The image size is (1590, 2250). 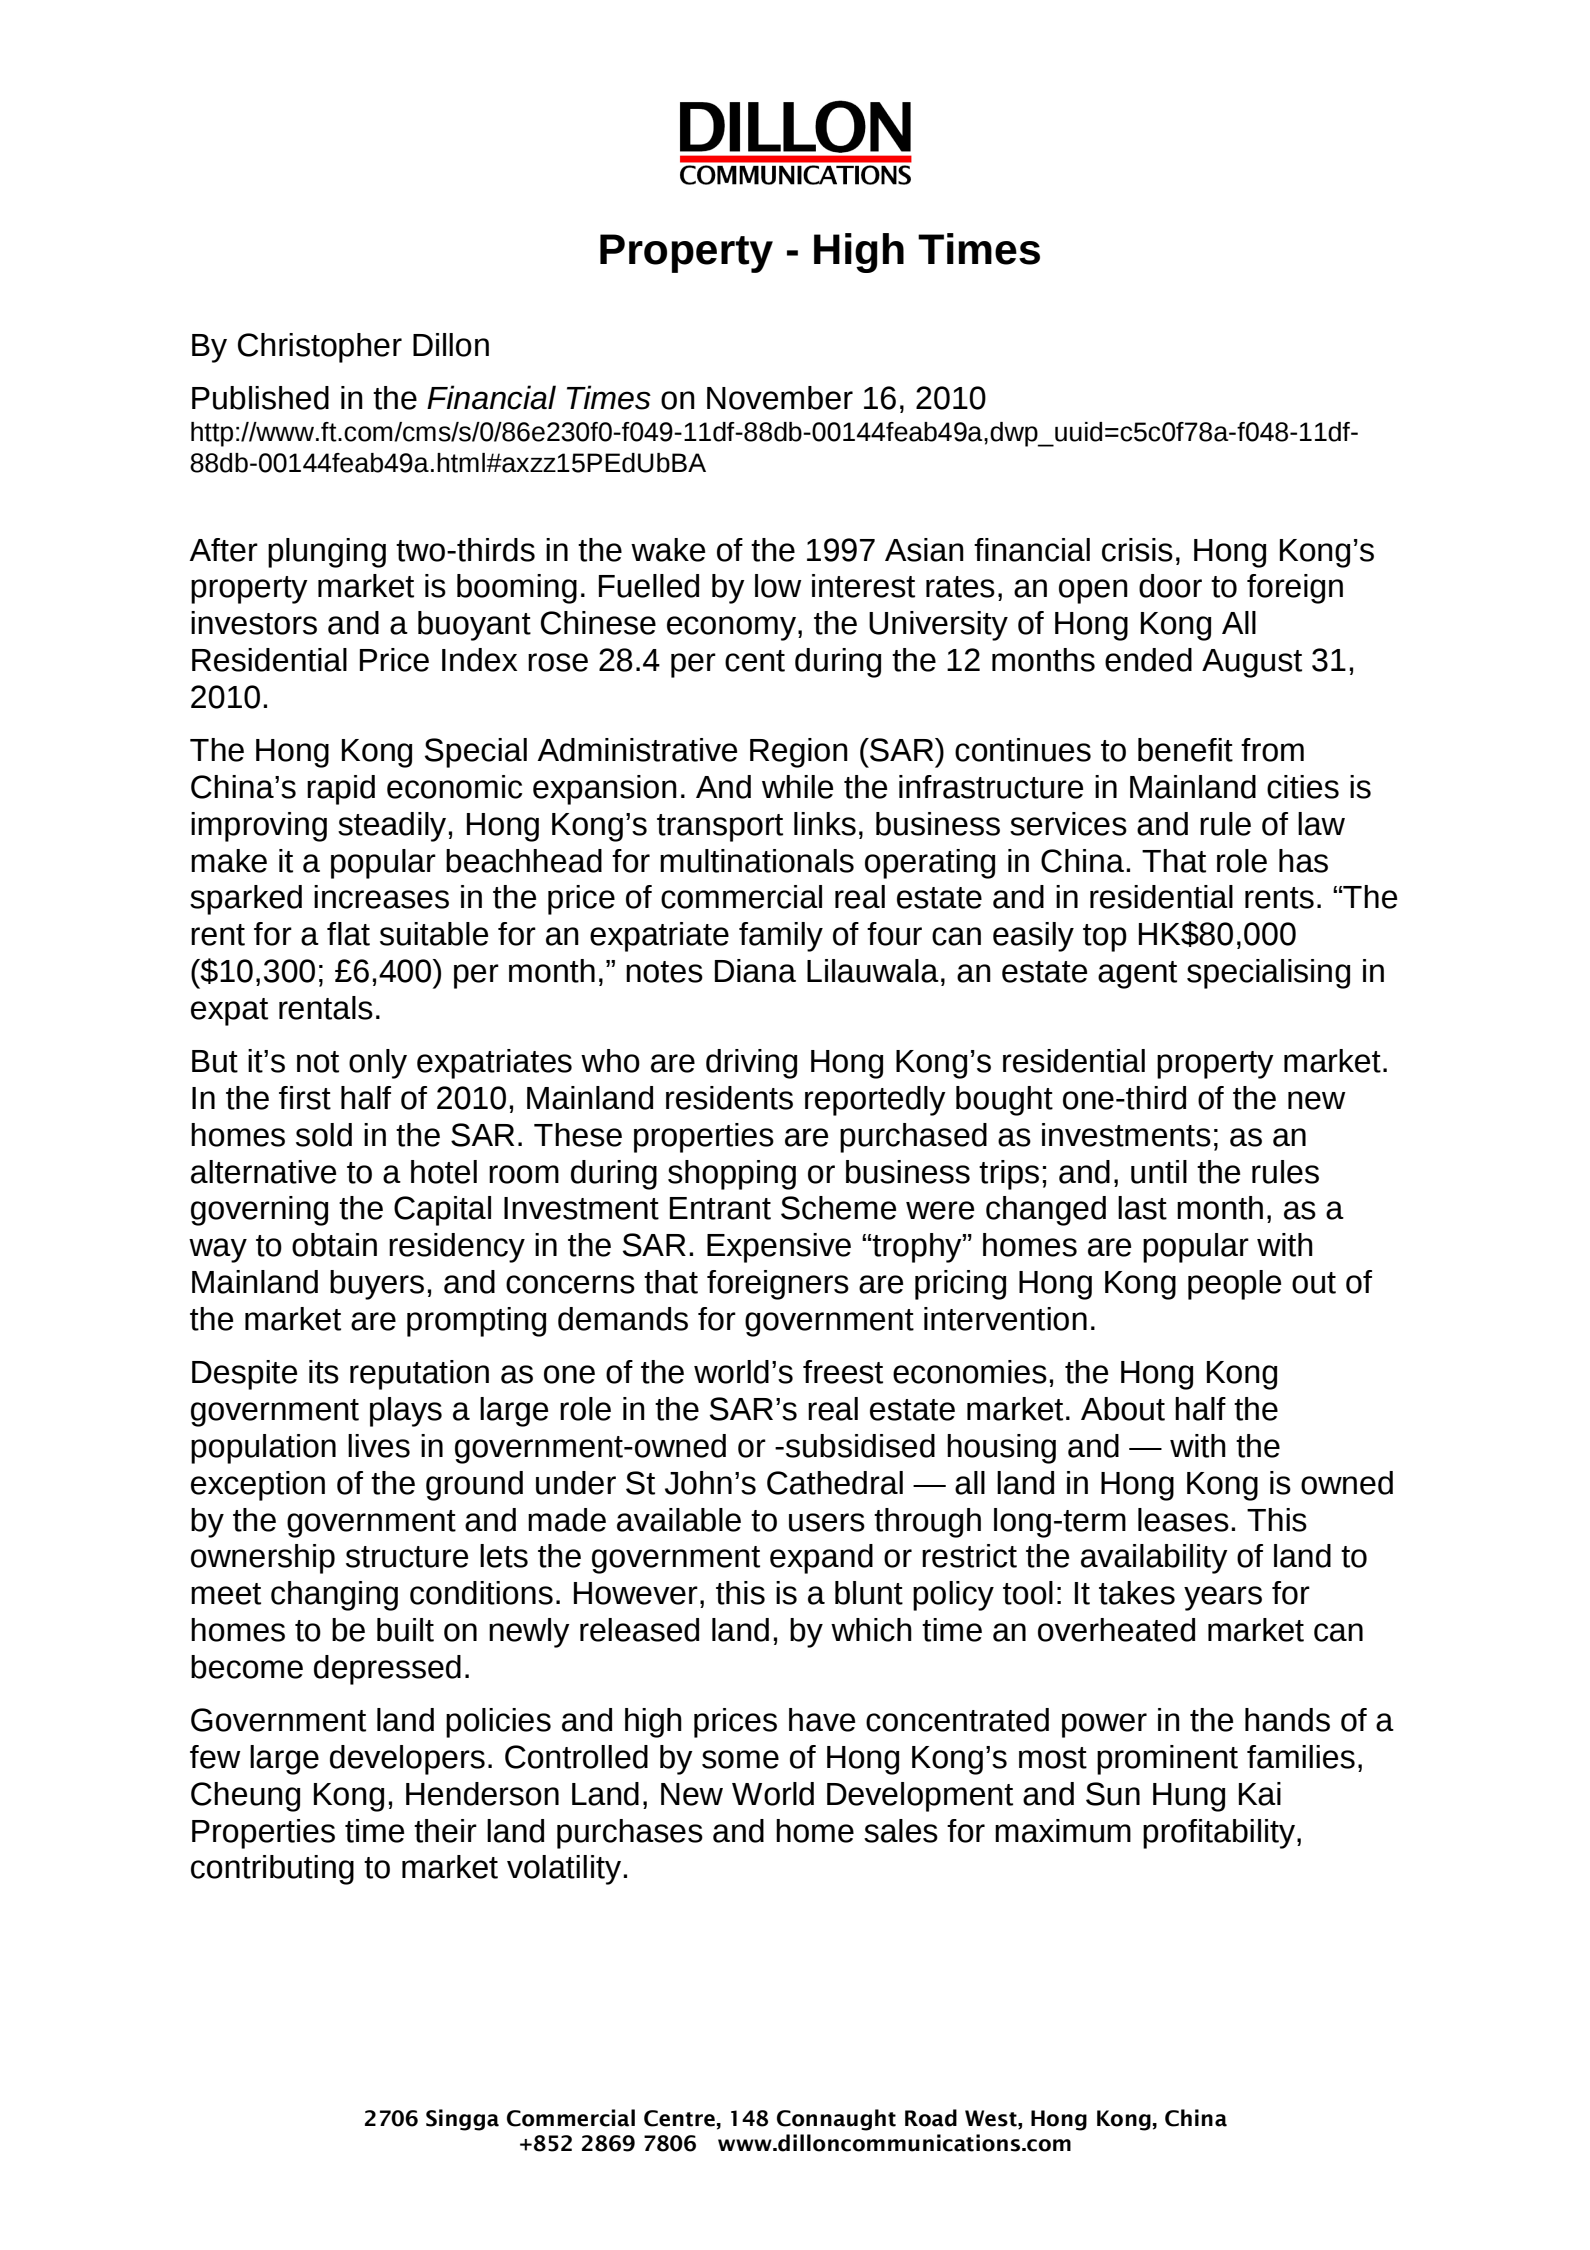 What do you see at coordinates (272, 1870) in the screenshot?
I see `contributing` at bounding box center [272, 1870].
